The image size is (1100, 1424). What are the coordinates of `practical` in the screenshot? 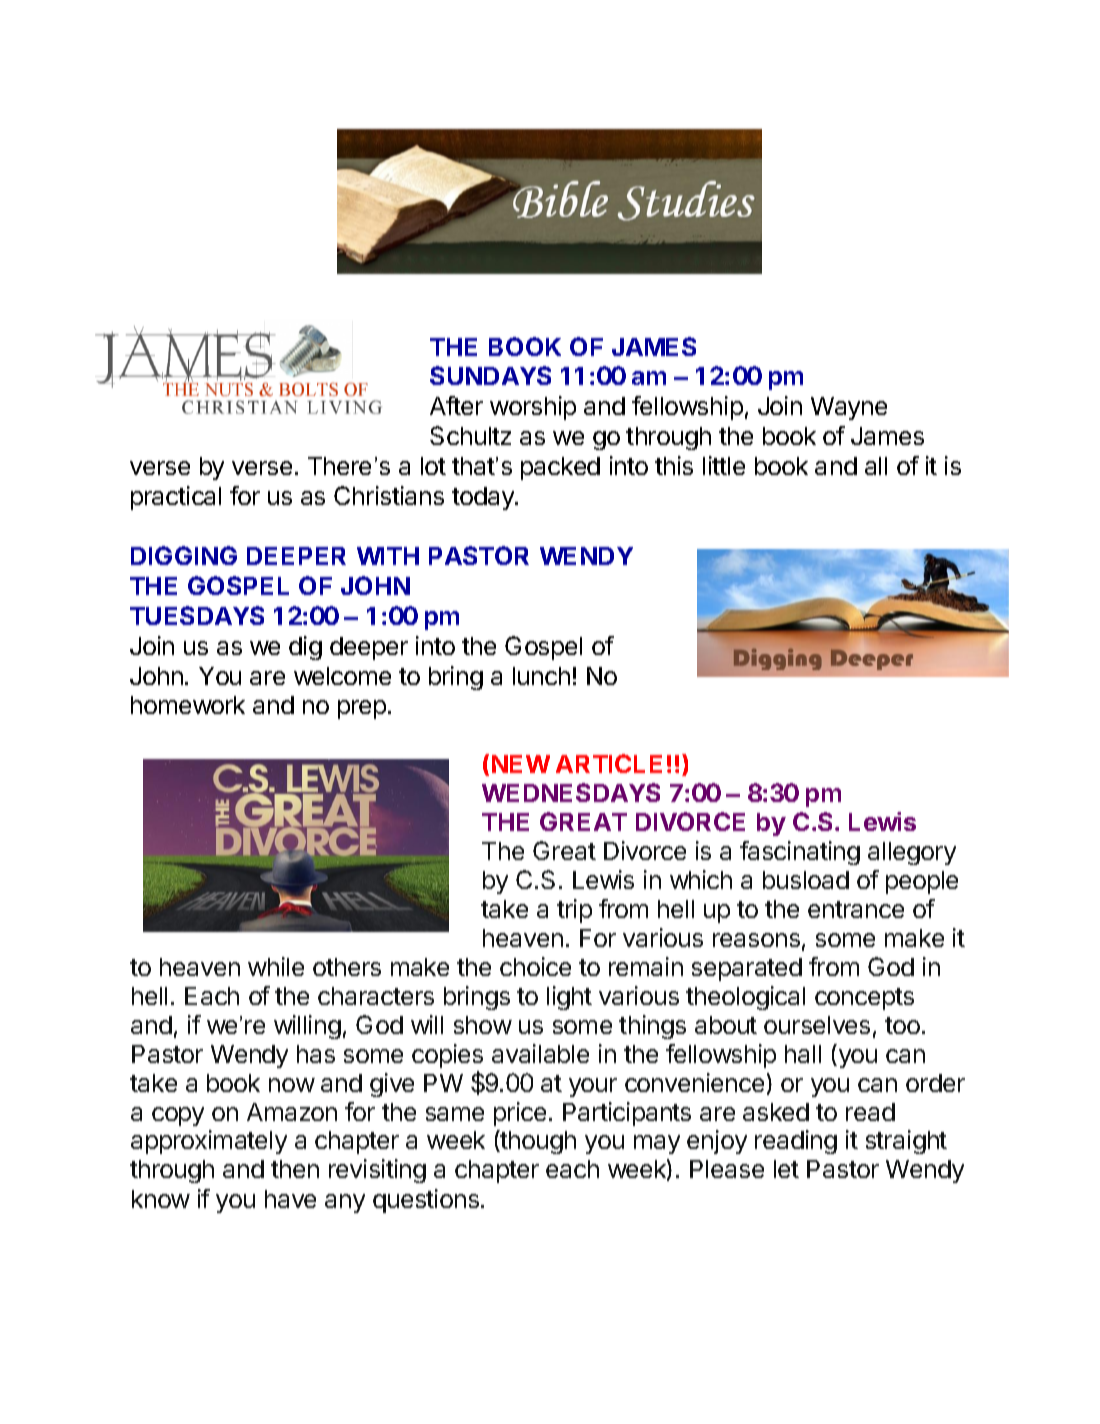 It's located at (176, 498).
